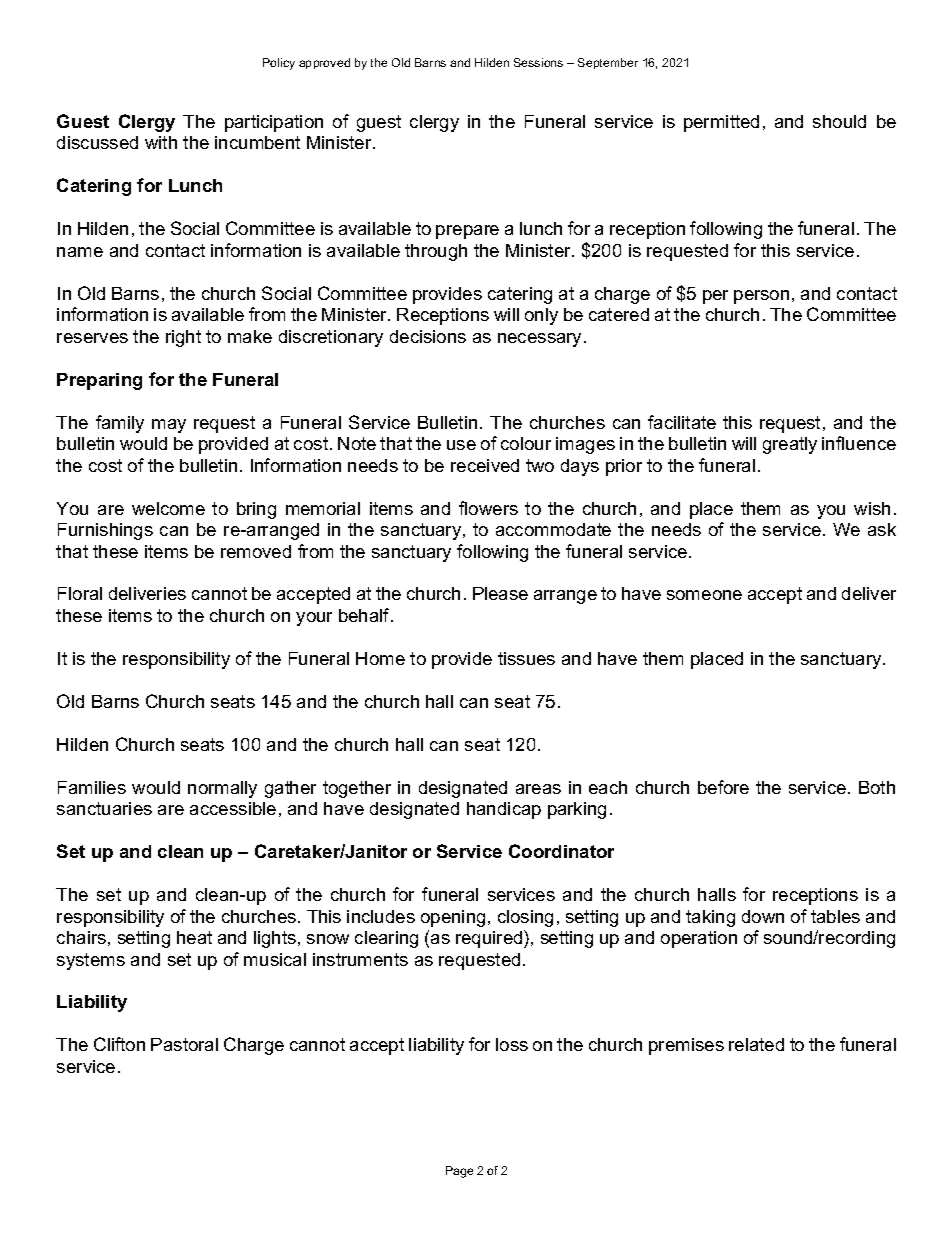 The width and height of the screenshot is (952, 1233). What do you see at coordinates (504, 810) in the screenshot?
I see `handicap` at bounding box center [504, 810].
